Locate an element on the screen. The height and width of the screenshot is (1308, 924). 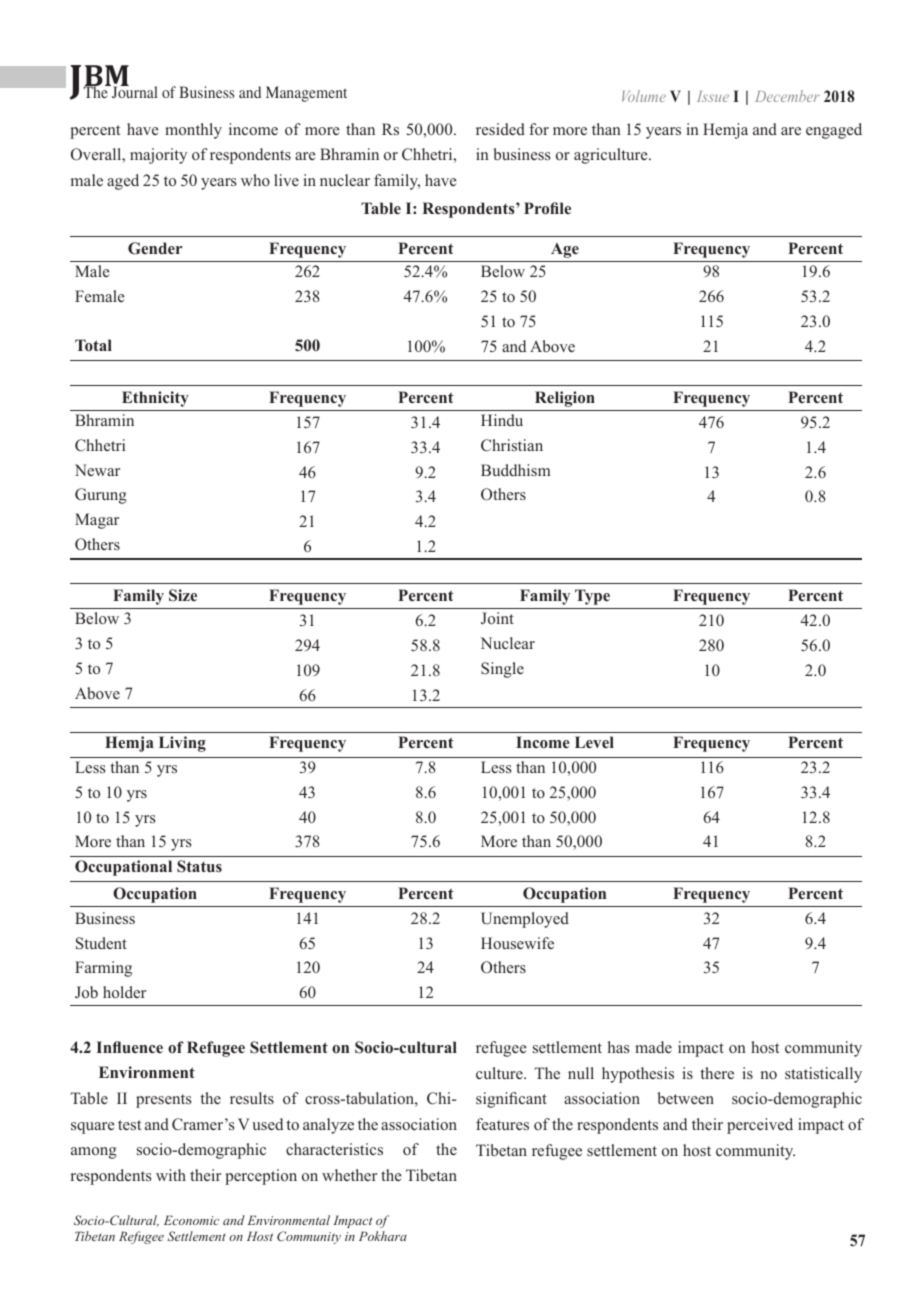
Size is located at coordinates (183, 595).
